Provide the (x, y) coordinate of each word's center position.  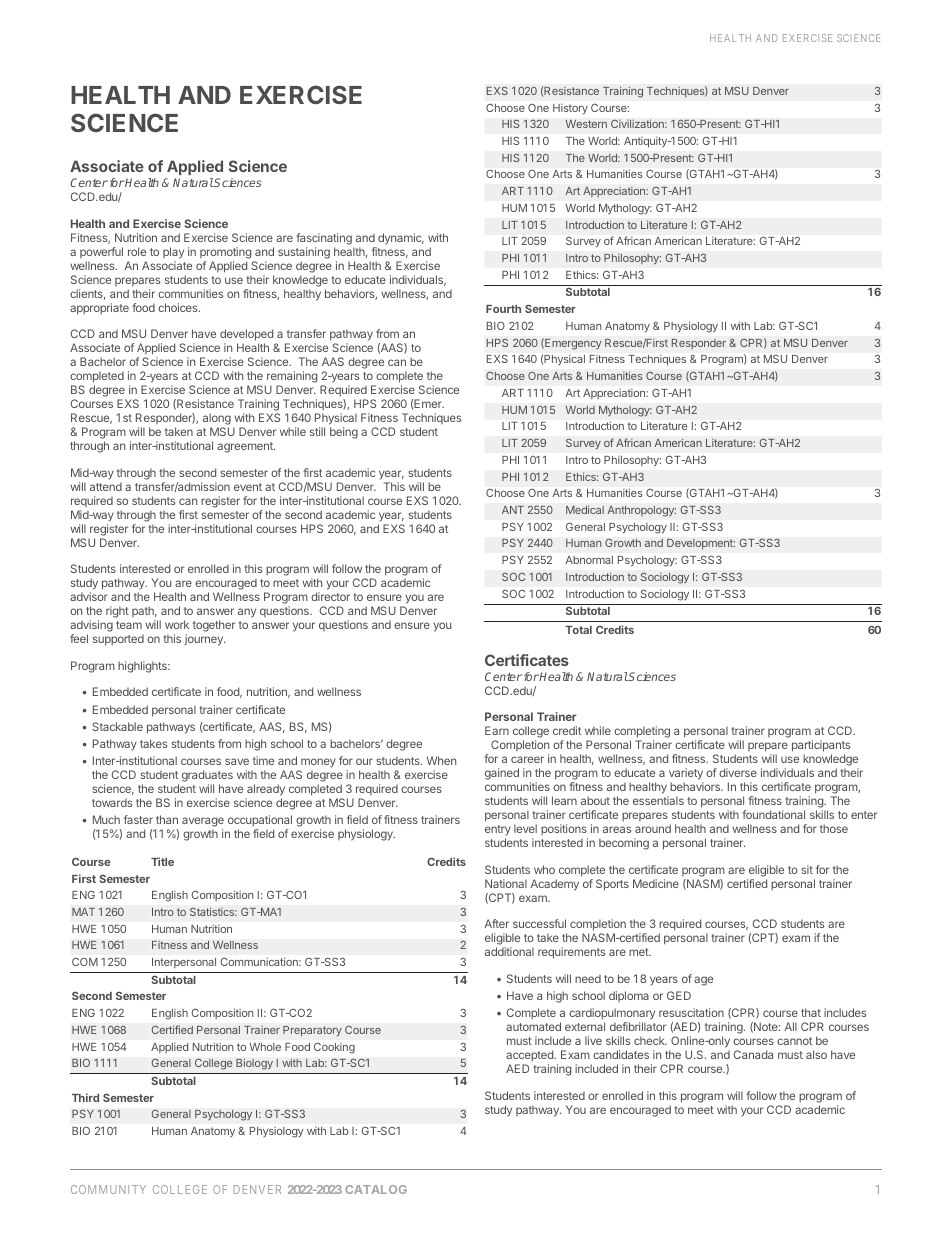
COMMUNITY (108, 1189)
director (330, 596)
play (173, 253)
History (570, 109)
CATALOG (376, 1189)
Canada (753, 1054)
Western (586, 124)
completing (642, 733)
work (177, 624)
